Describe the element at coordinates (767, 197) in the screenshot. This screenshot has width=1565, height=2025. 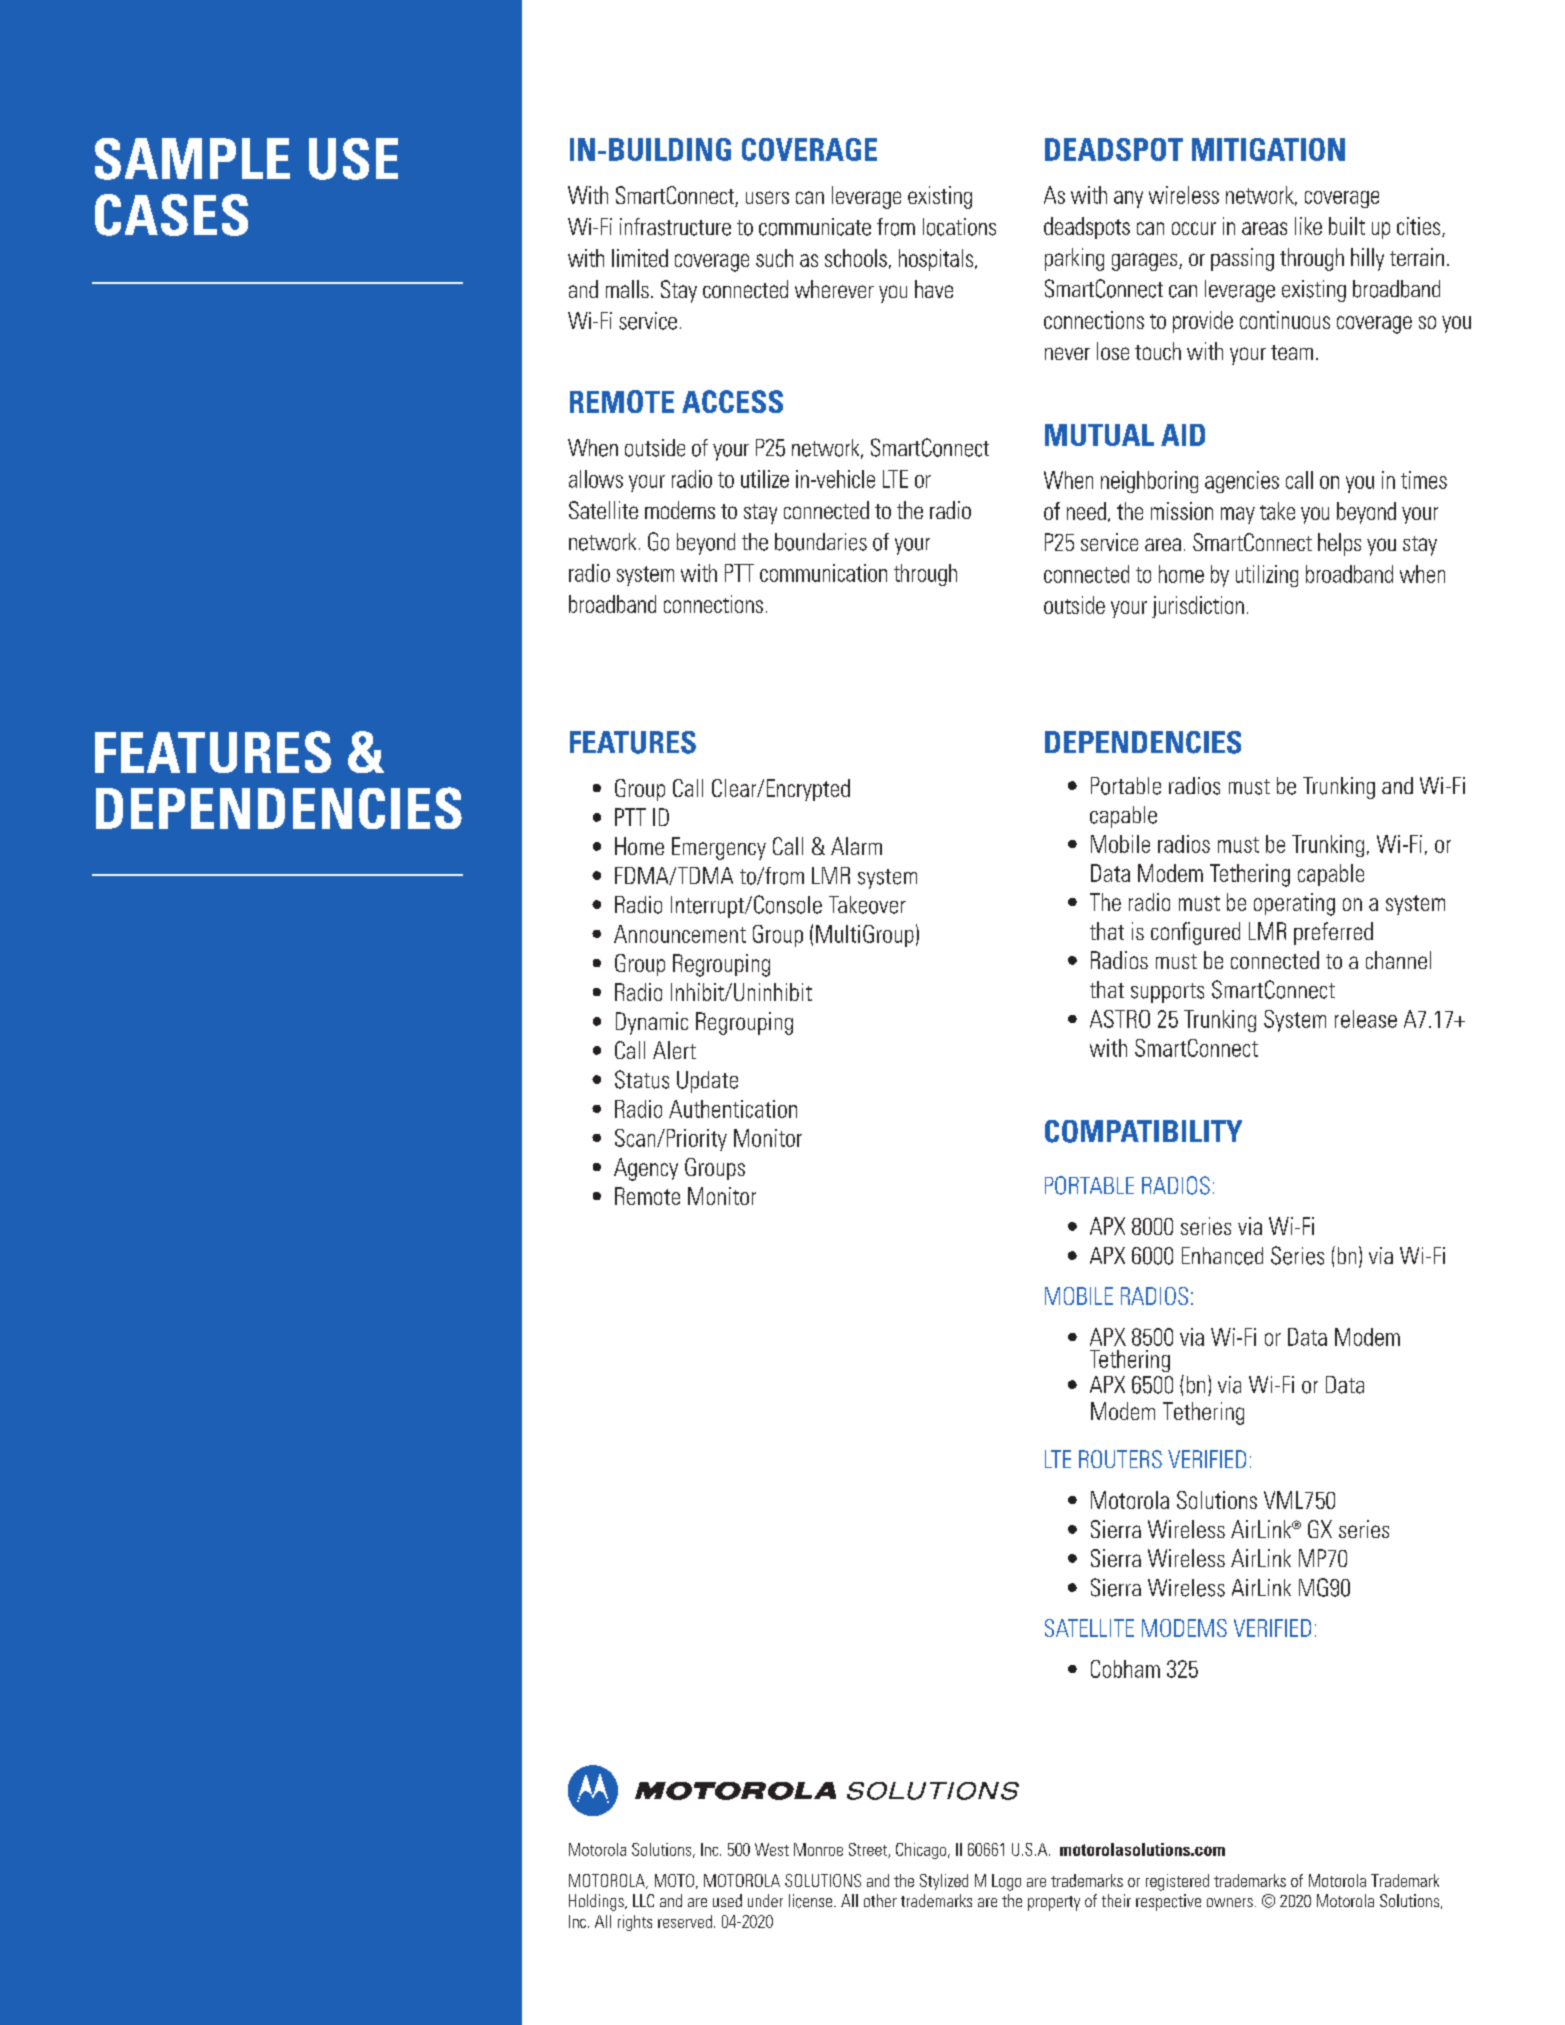
I see `users` at that location.
